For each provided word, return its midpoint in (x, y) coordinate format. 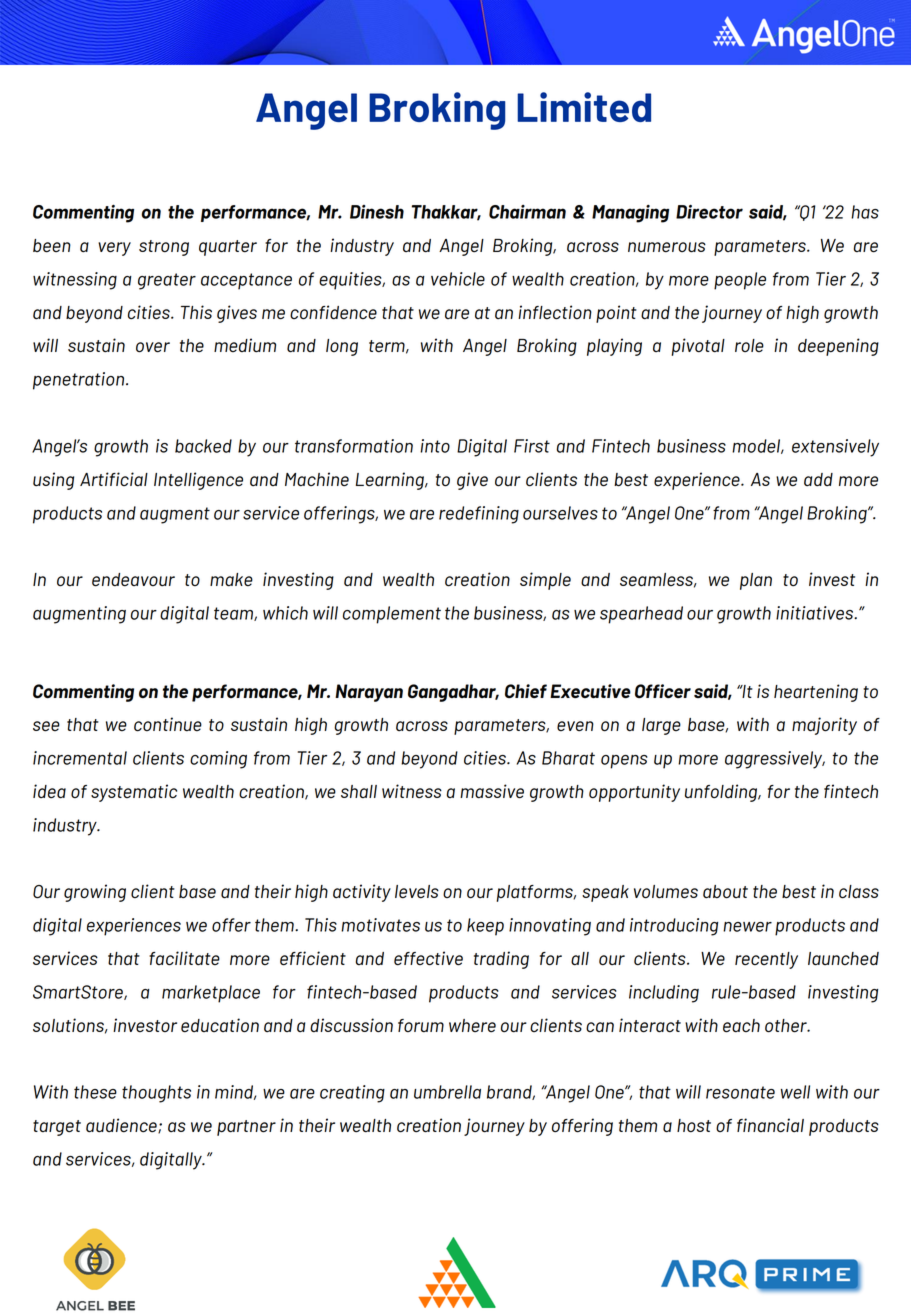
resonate (740, 1092)
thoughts (156, 1094)
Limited (584, 107)
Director (709, 212)
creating (352, 1094)
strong (164, 248)
